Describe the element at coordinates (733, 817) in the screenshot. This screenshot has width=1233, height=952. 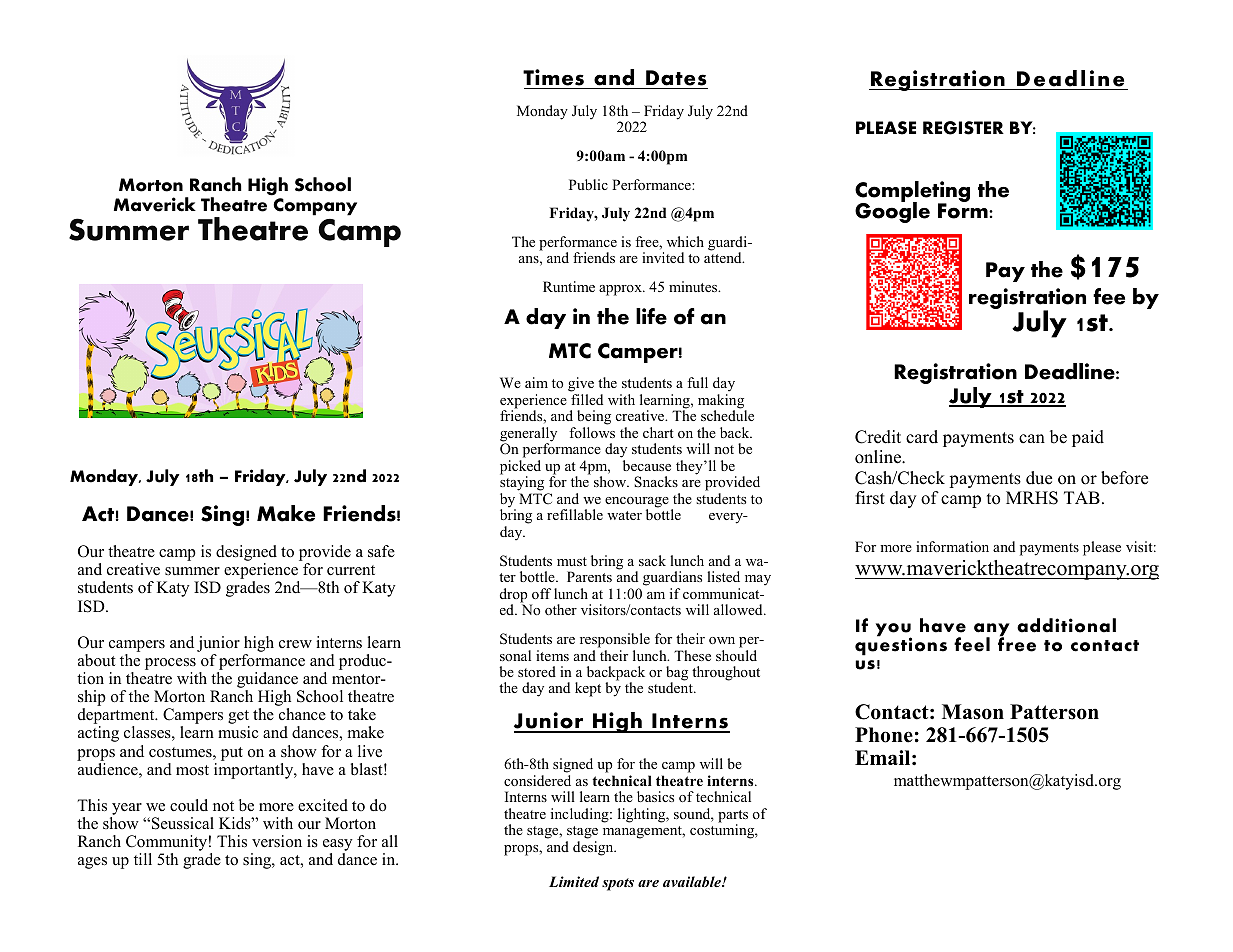
I see `parts` at that location.
